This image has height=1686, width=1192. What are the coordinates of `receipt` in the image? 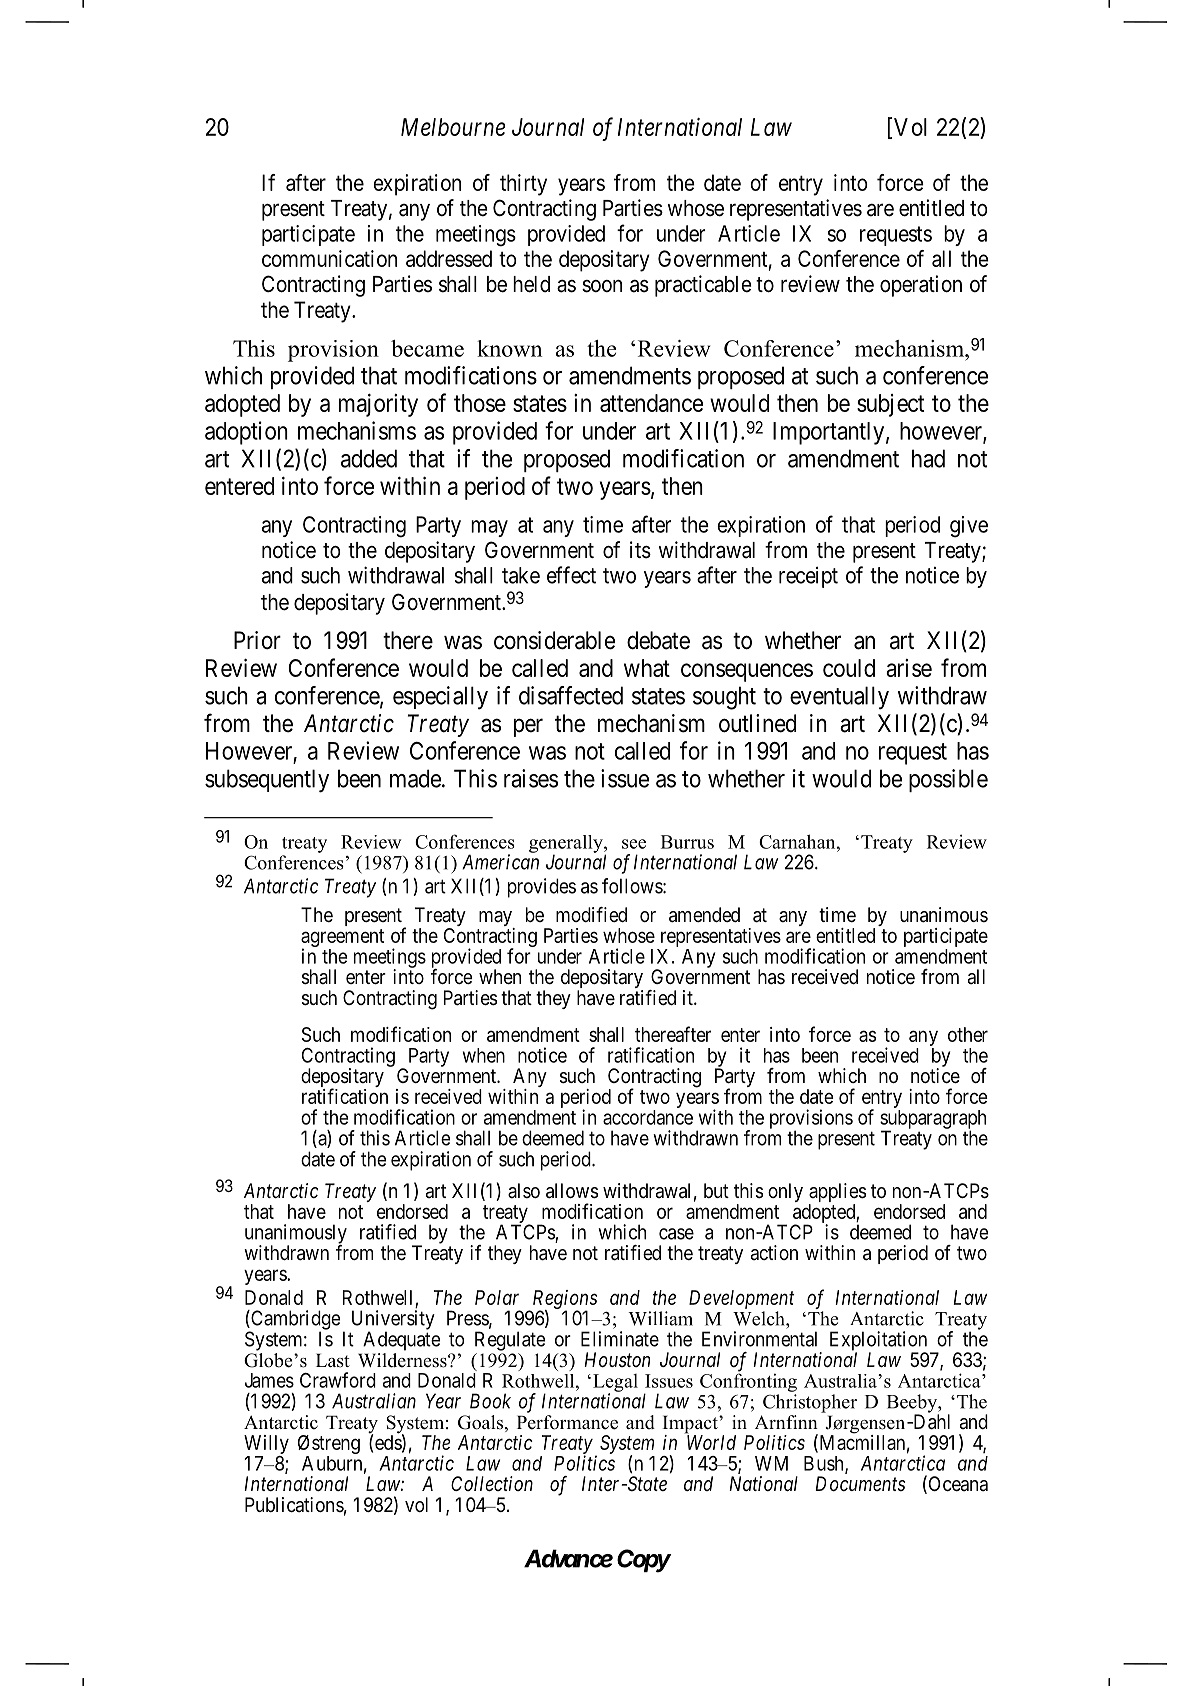 It's located at (808, 577).
